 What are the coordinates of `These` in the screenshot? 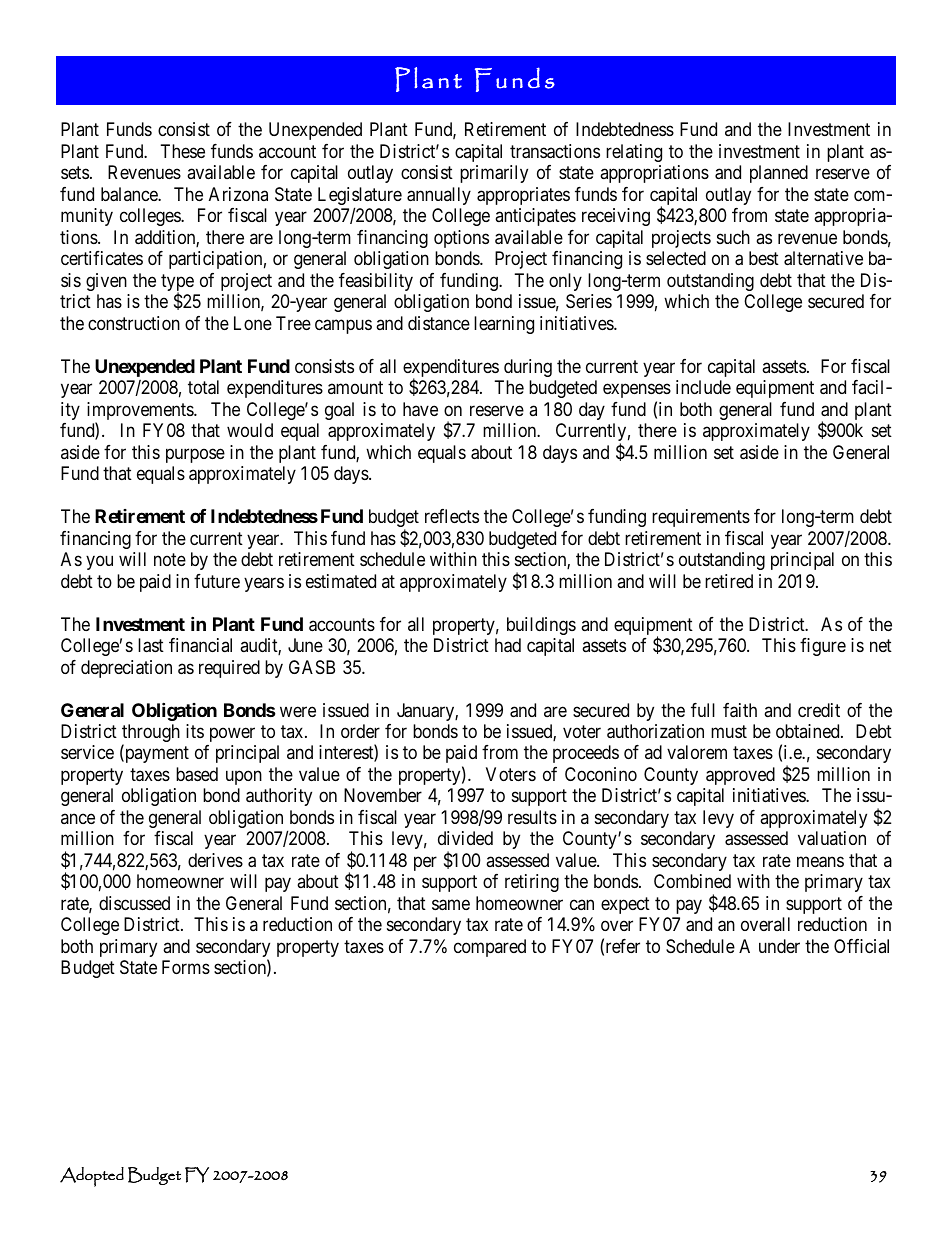 It's located at (183, 151).
